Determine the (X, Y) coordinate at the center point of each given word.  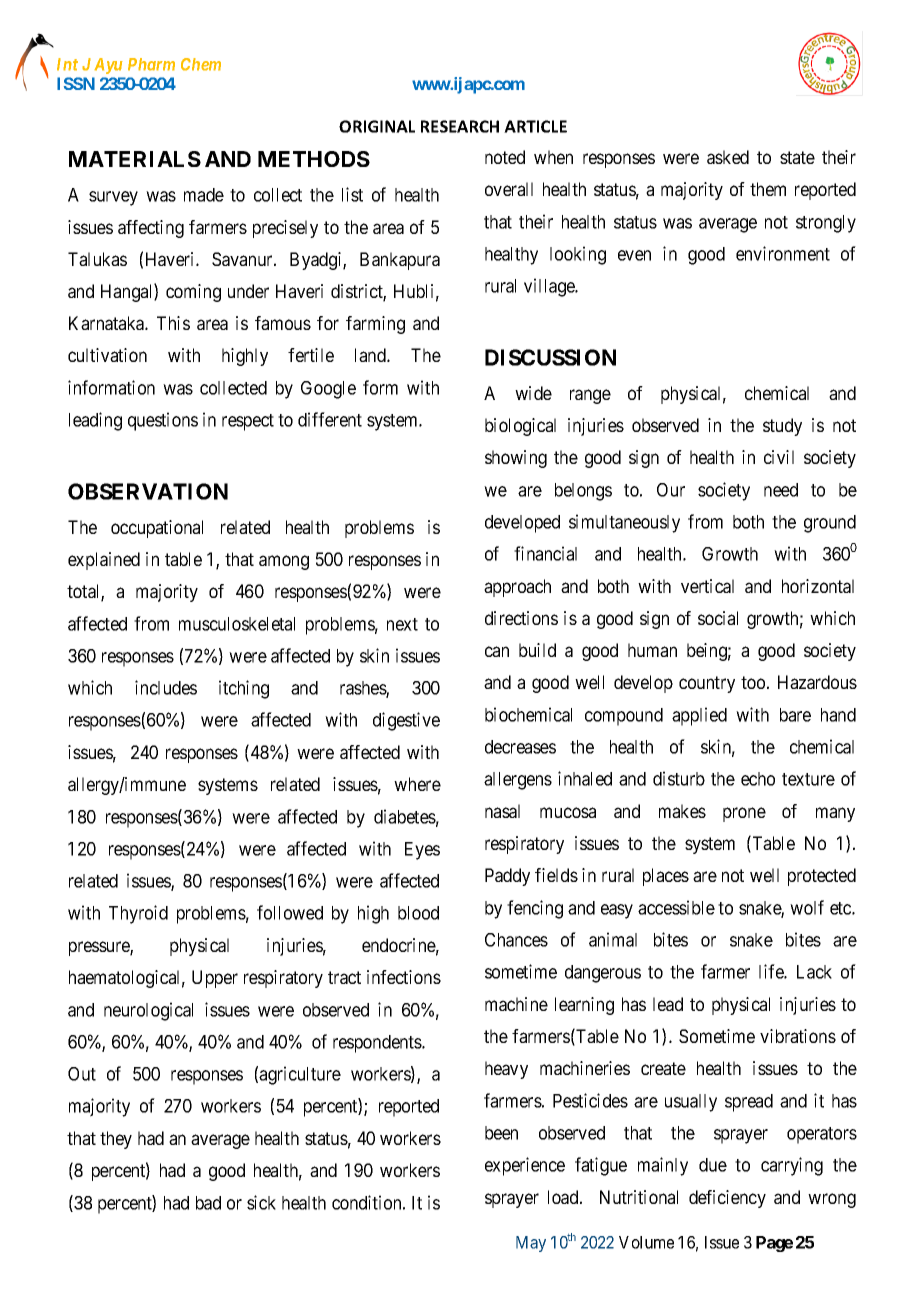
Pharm (151, 64)
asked (728, 157)
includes (166, 687)
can (497, 651)
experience (525, 1166)
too (753, 682)
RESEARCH (460, 126)
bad (208, 1203)
